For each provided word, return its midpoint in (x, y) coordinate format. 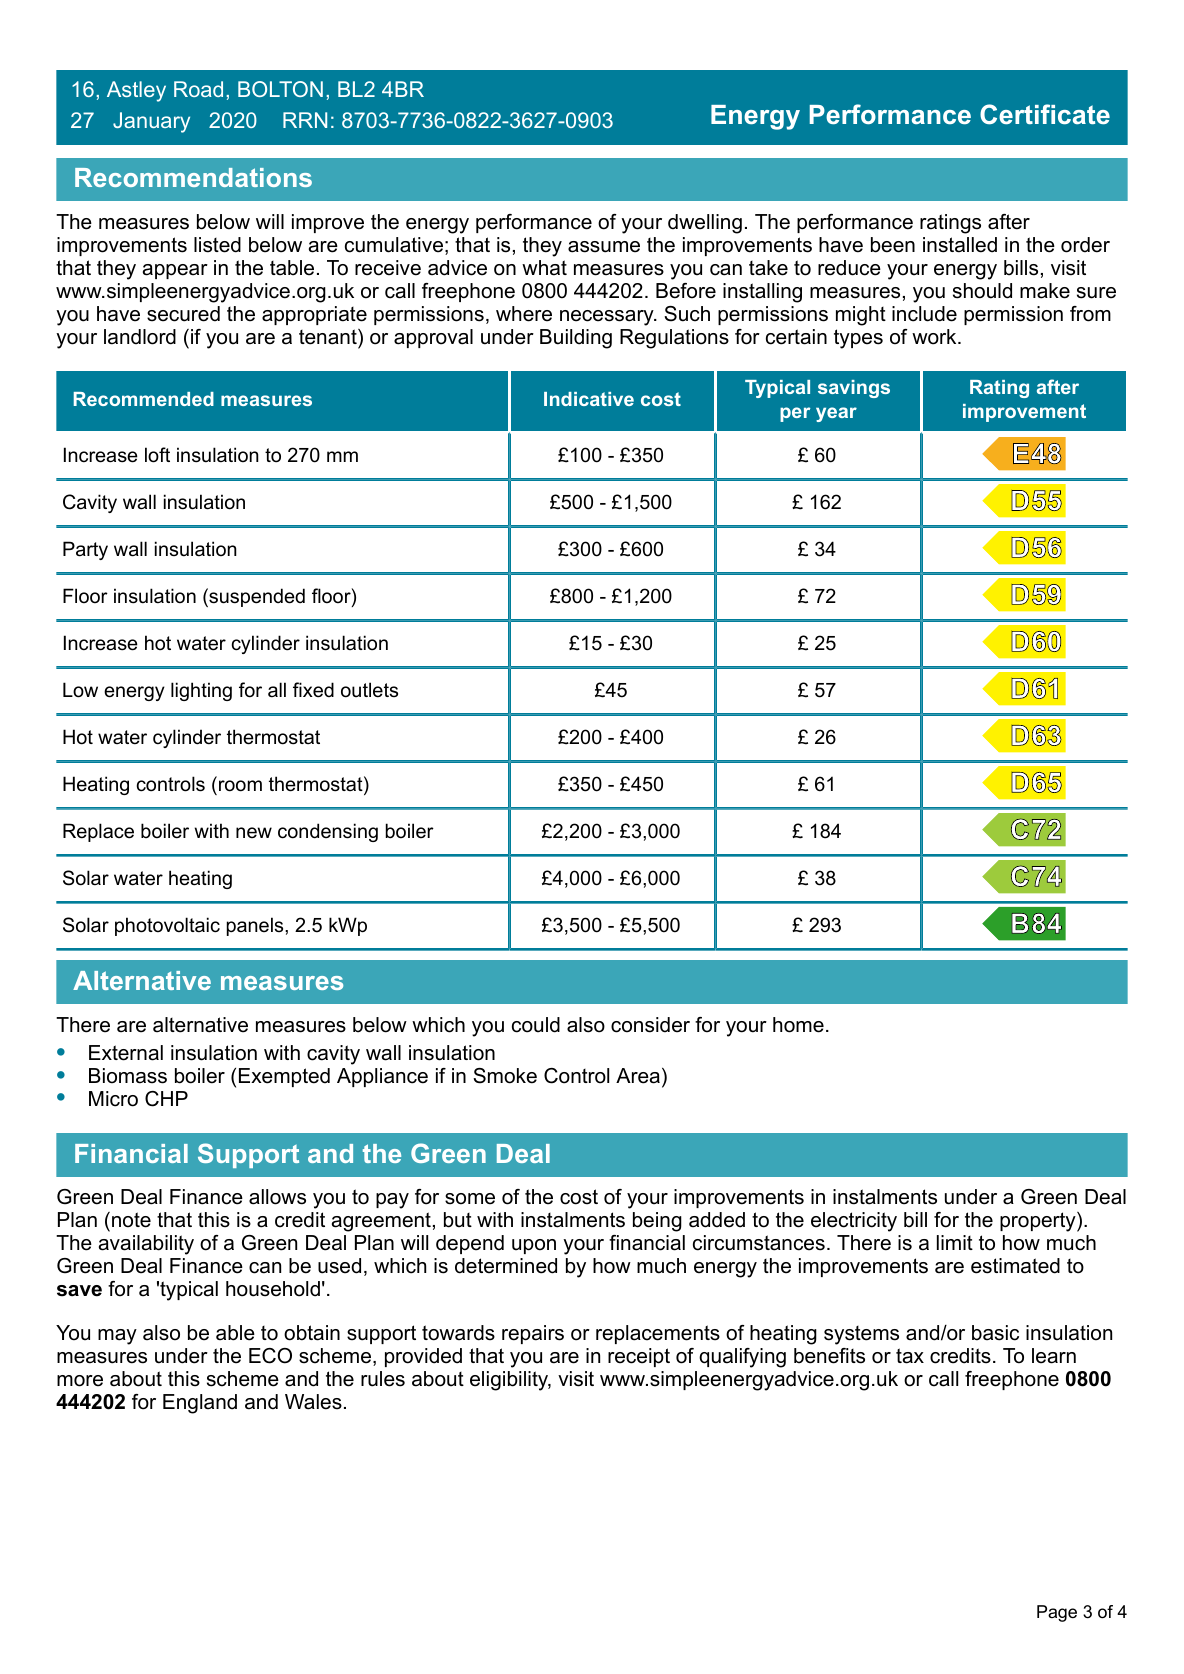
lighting (201, 691)
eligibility (510, 1381)
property (1039, 1222)
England (200, 1404)
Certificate (1045, 114)
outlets (369, 690)
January (151, 122)
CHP (166, 1099)
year (836, 414)
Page (1057, 1613)
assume (604, 247)
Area (638, 1076)
